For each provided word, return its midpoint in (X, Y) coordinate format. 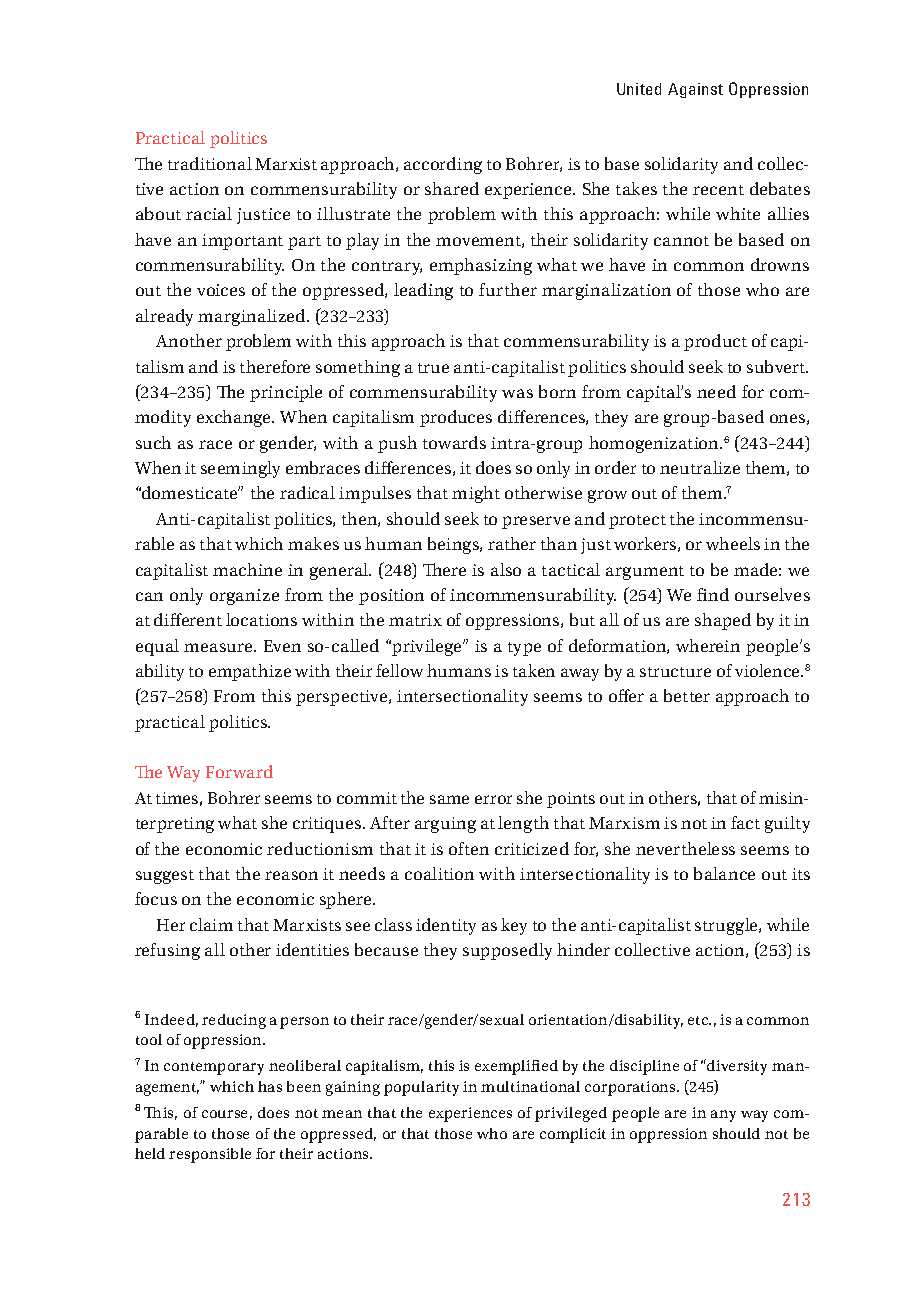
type (524, 649)
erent (200, 620)
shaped (723, 621)
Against (695, 90)
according (443, 165)
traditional (210, 163)
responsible (210, 1155)
